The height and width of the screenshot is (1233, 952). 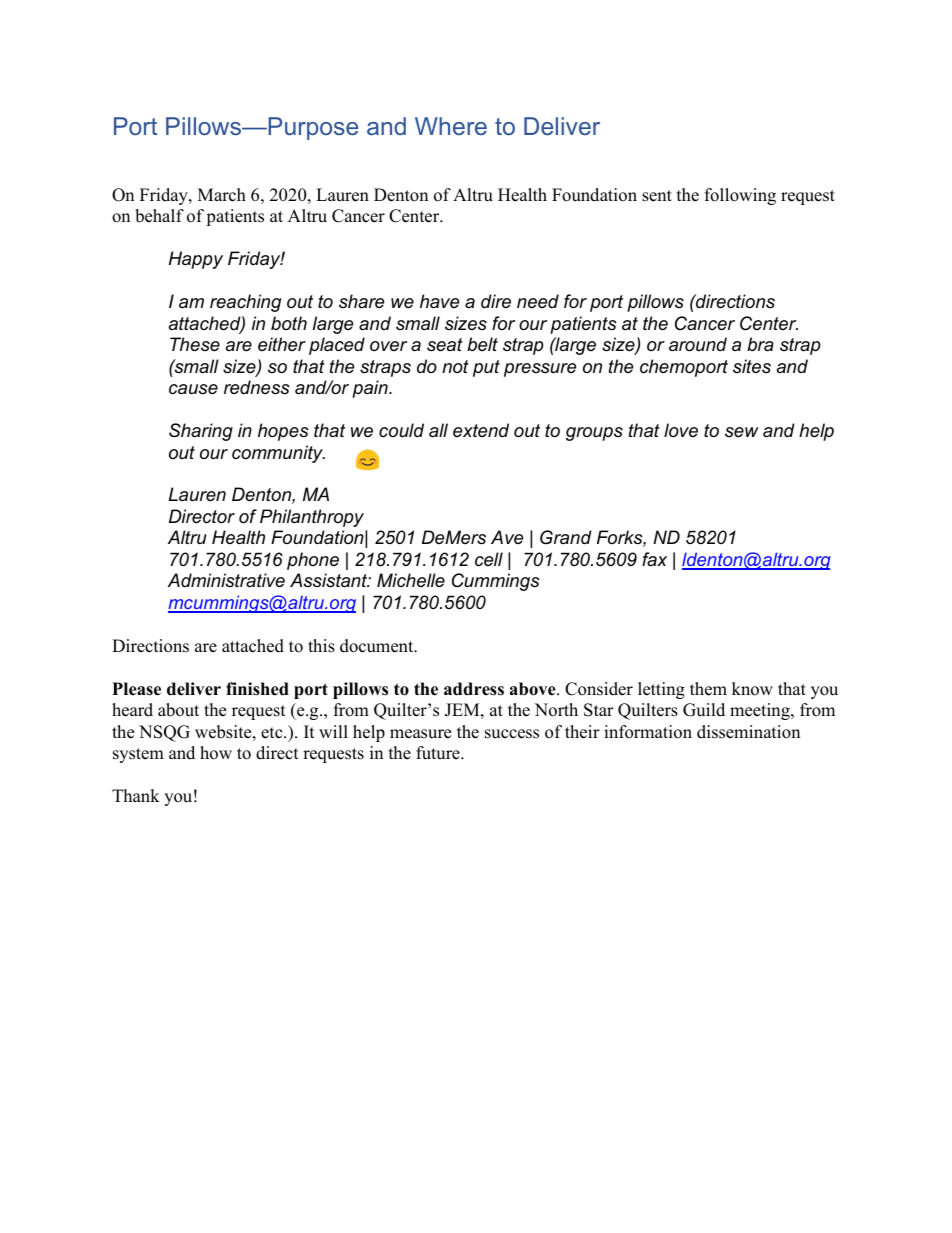 What do you see at coordinates (681, 430) in the screenshot?
I see `love` at bounding box center [681, 430].
